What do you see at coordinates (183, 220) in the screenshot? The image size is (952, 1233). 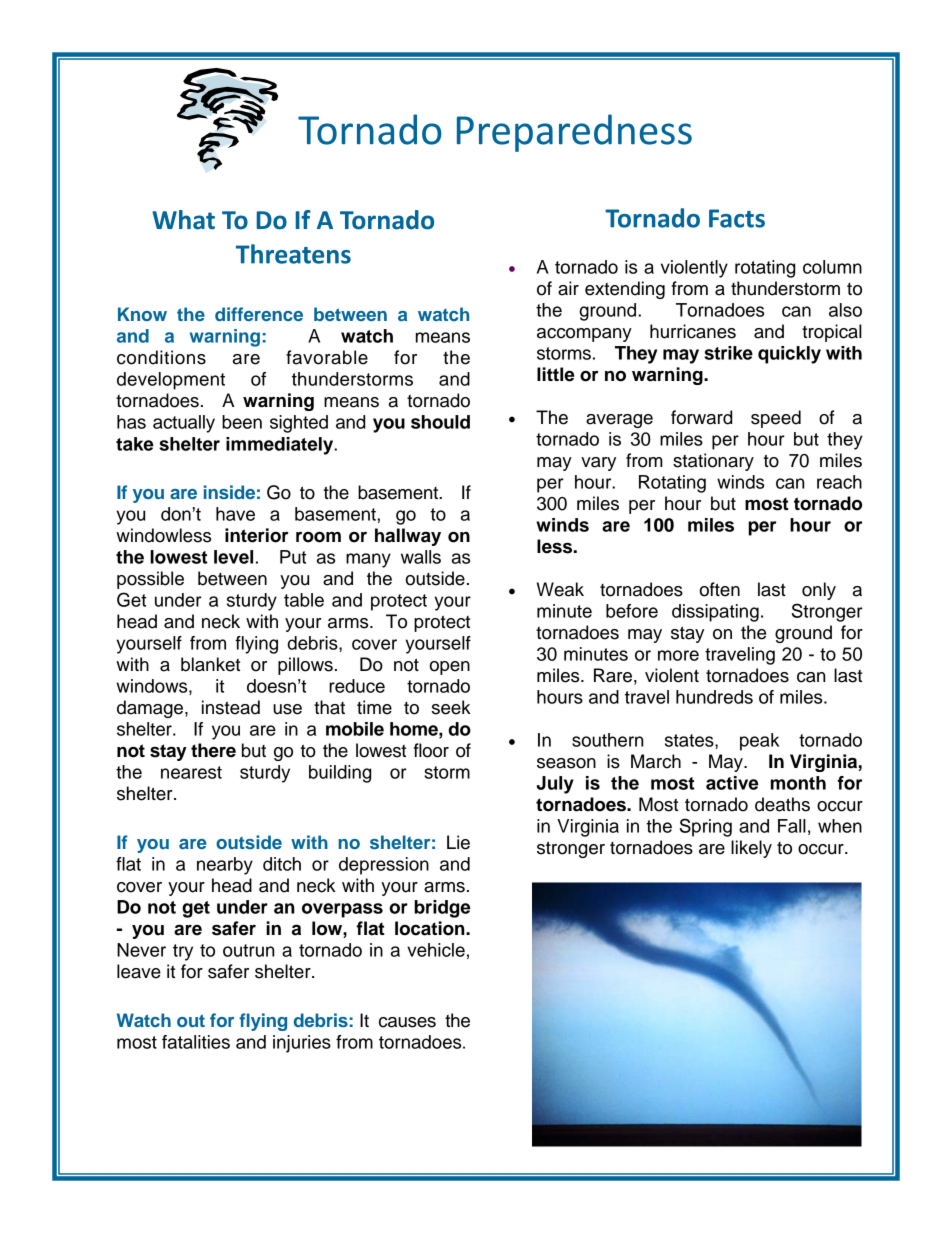 I see `What` at bounding box center [183, 220].
